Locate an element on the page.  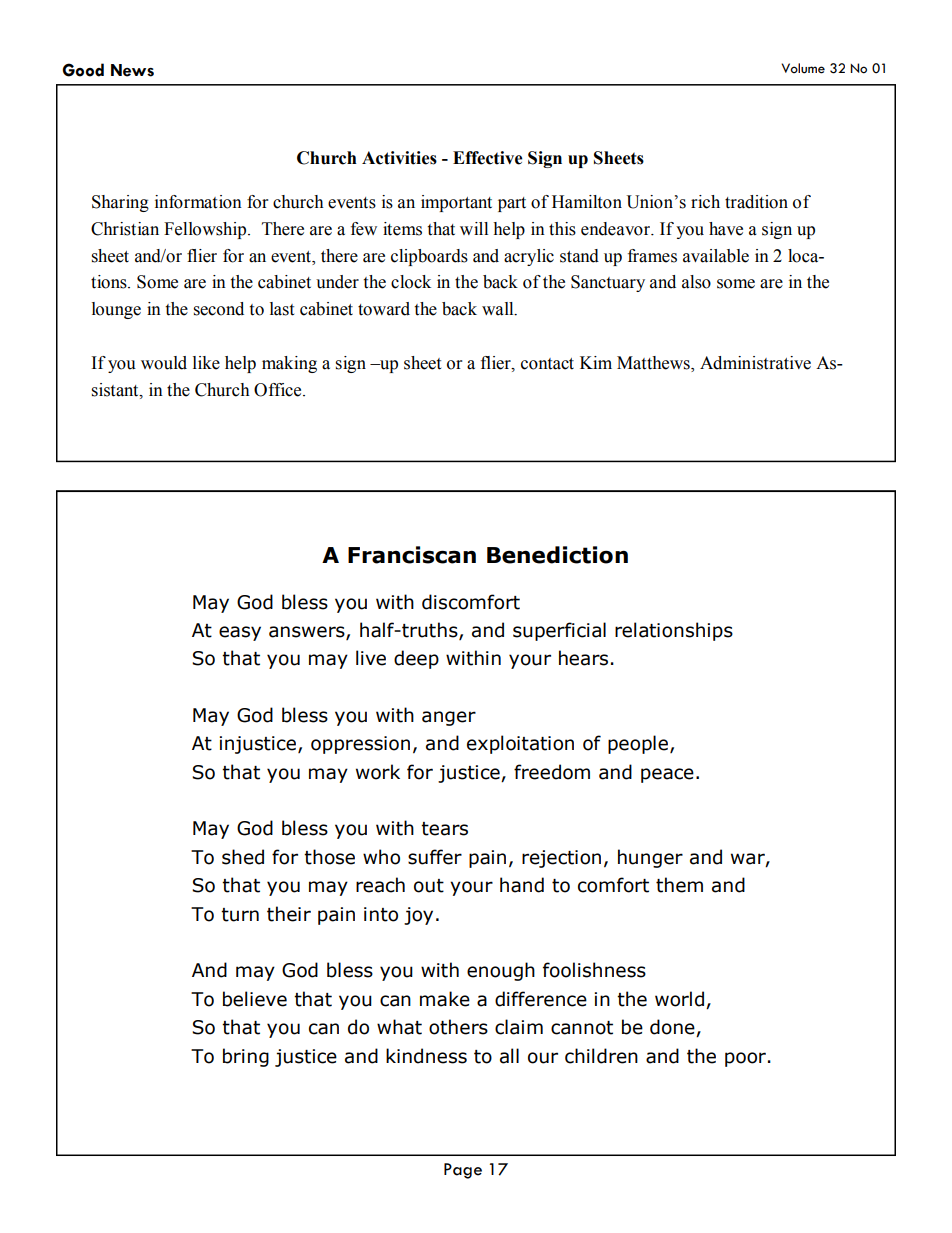
Administrative is located at coordinates (755, 363).
